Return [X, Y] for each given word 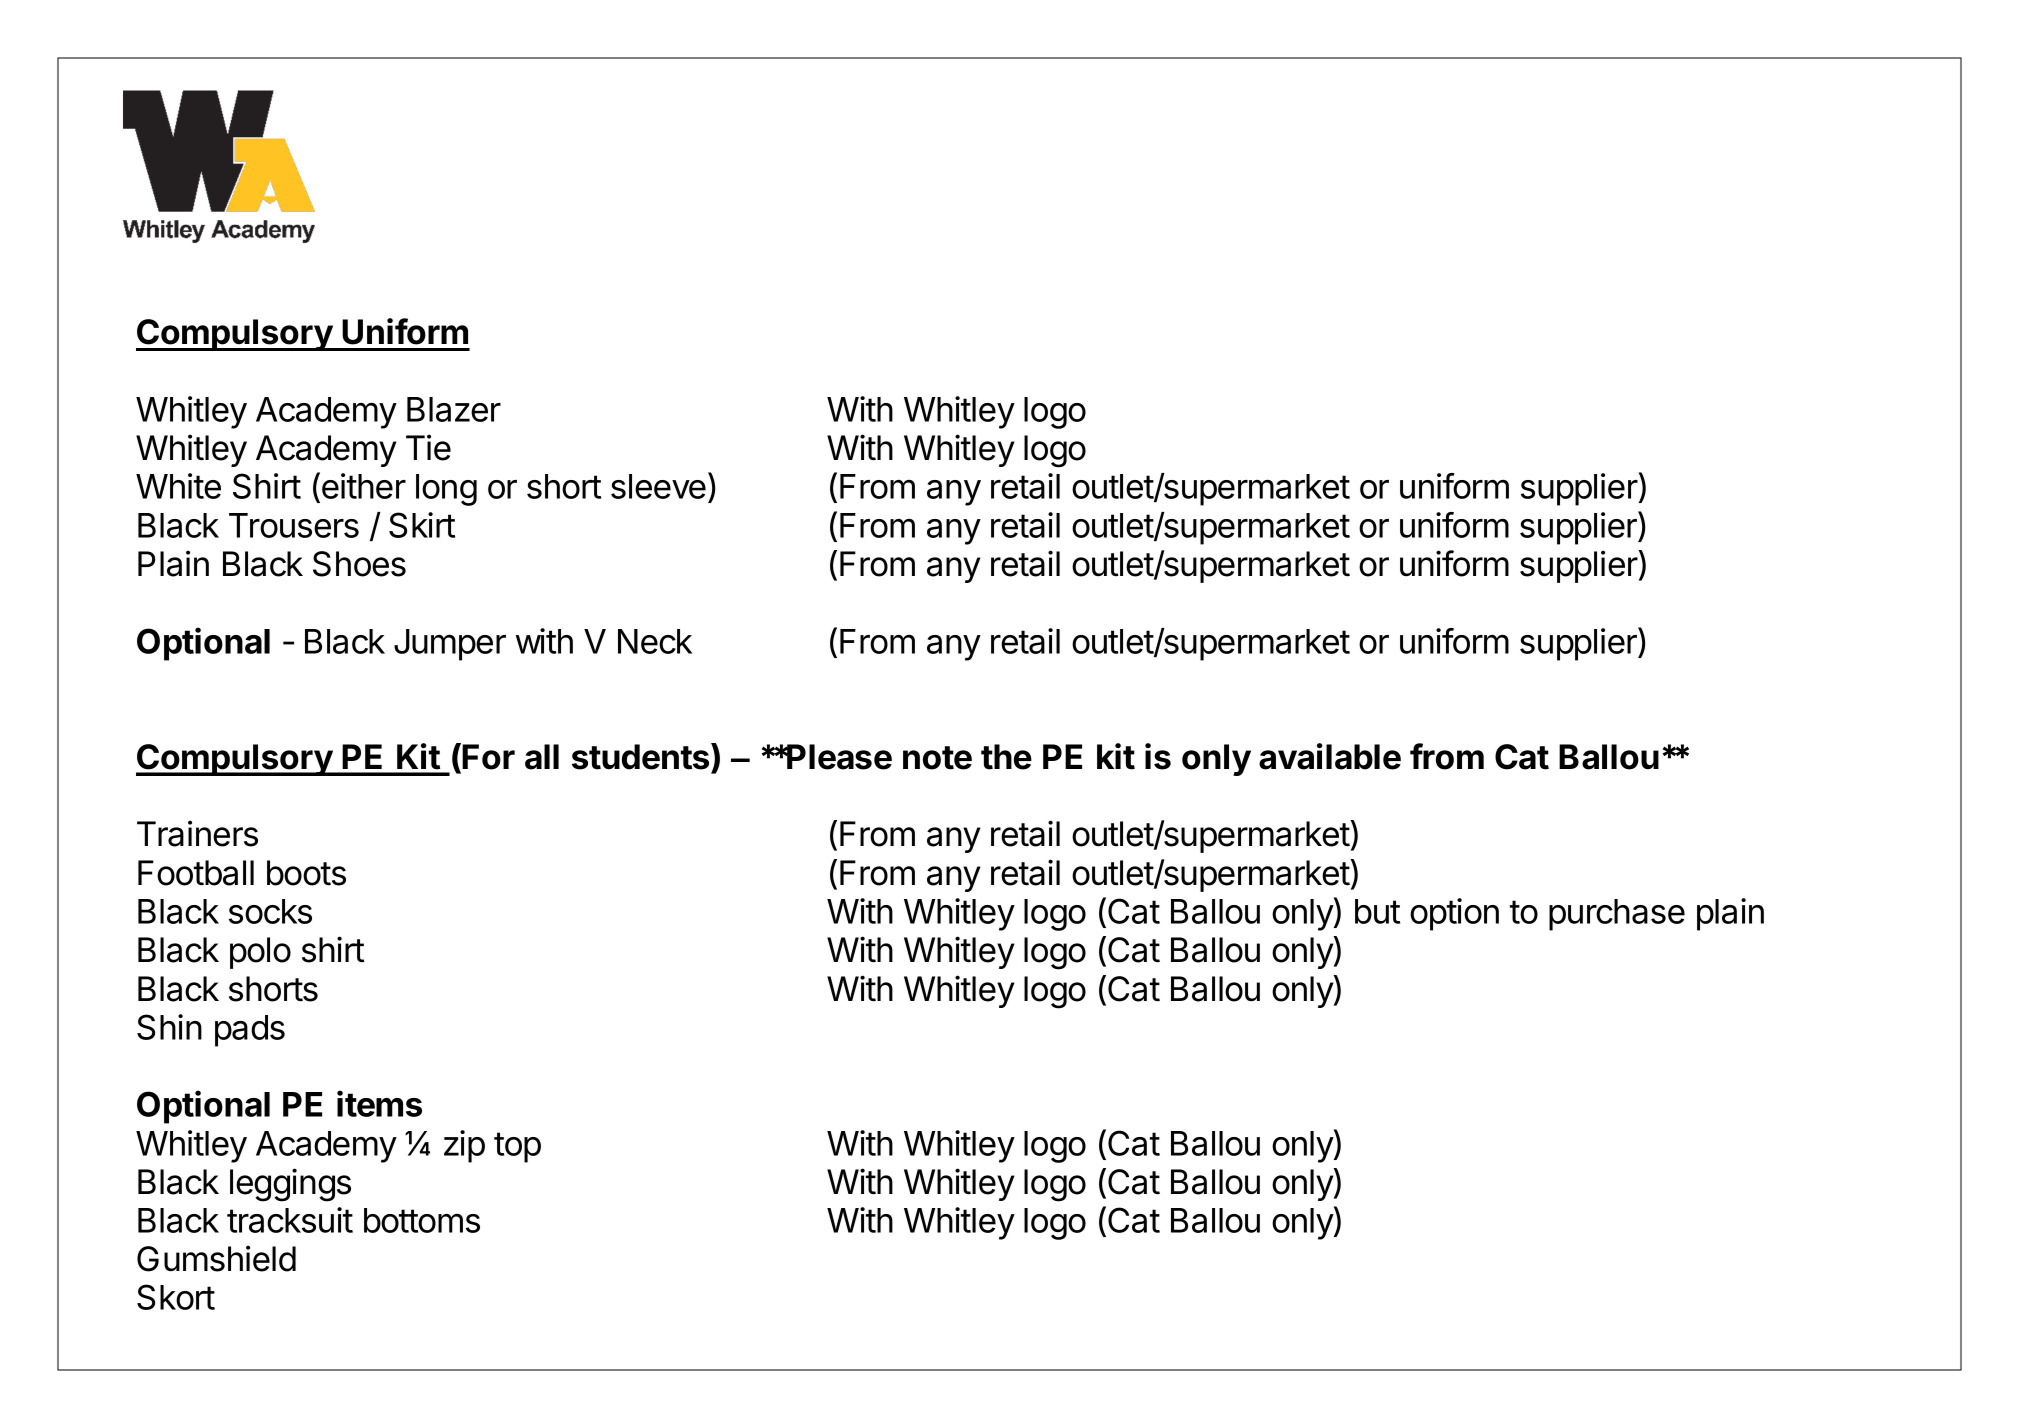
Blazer [454, 409]
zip [464, 1146]
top [517, 1147]
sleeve [658, 486]
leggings [290, 1185]
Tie [428, 447]
